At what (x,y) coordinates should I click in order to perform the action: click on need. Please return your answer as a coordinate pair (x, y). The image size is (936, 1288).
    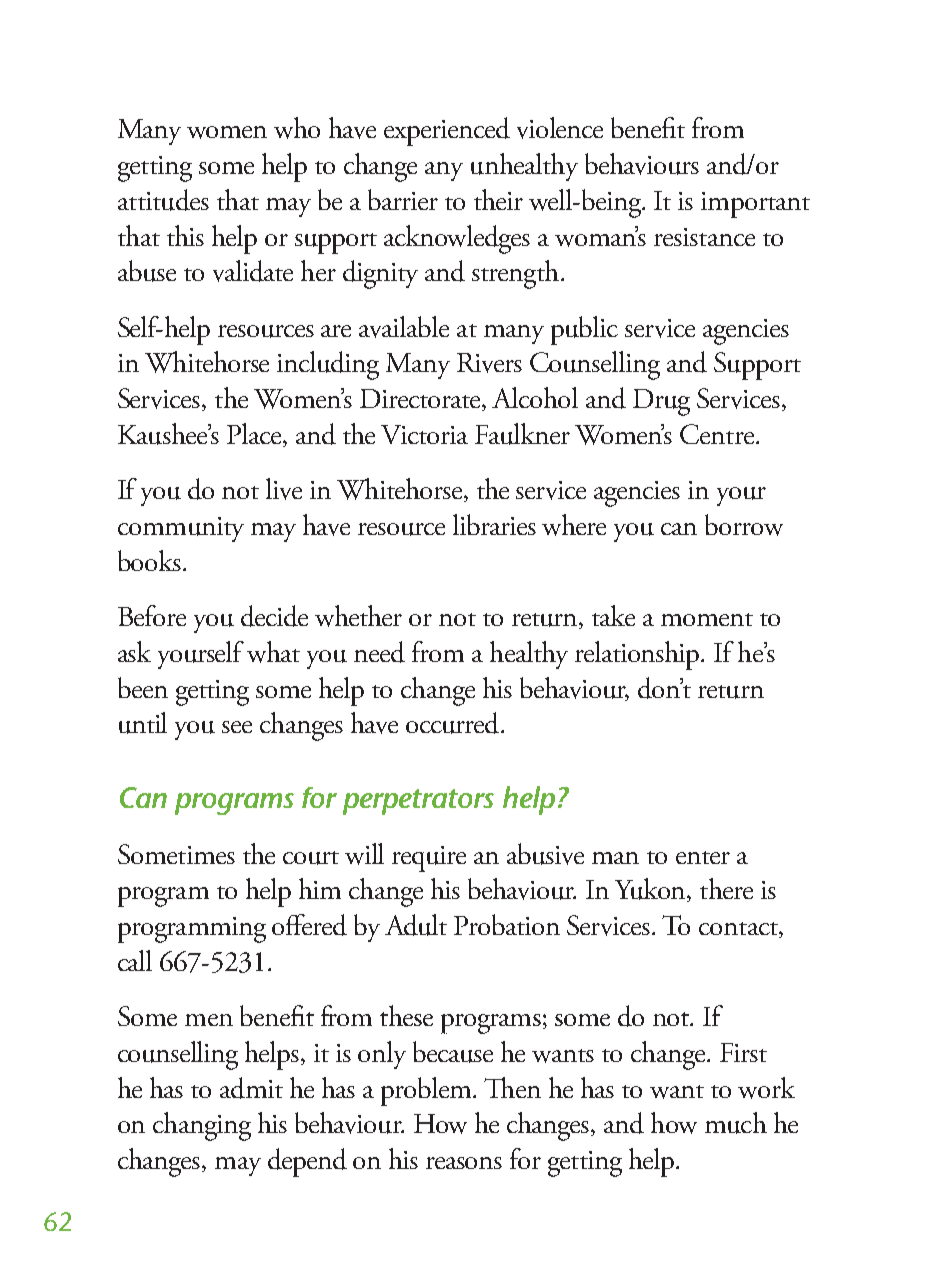
    Looking at the image, I should click on (379, 652).
